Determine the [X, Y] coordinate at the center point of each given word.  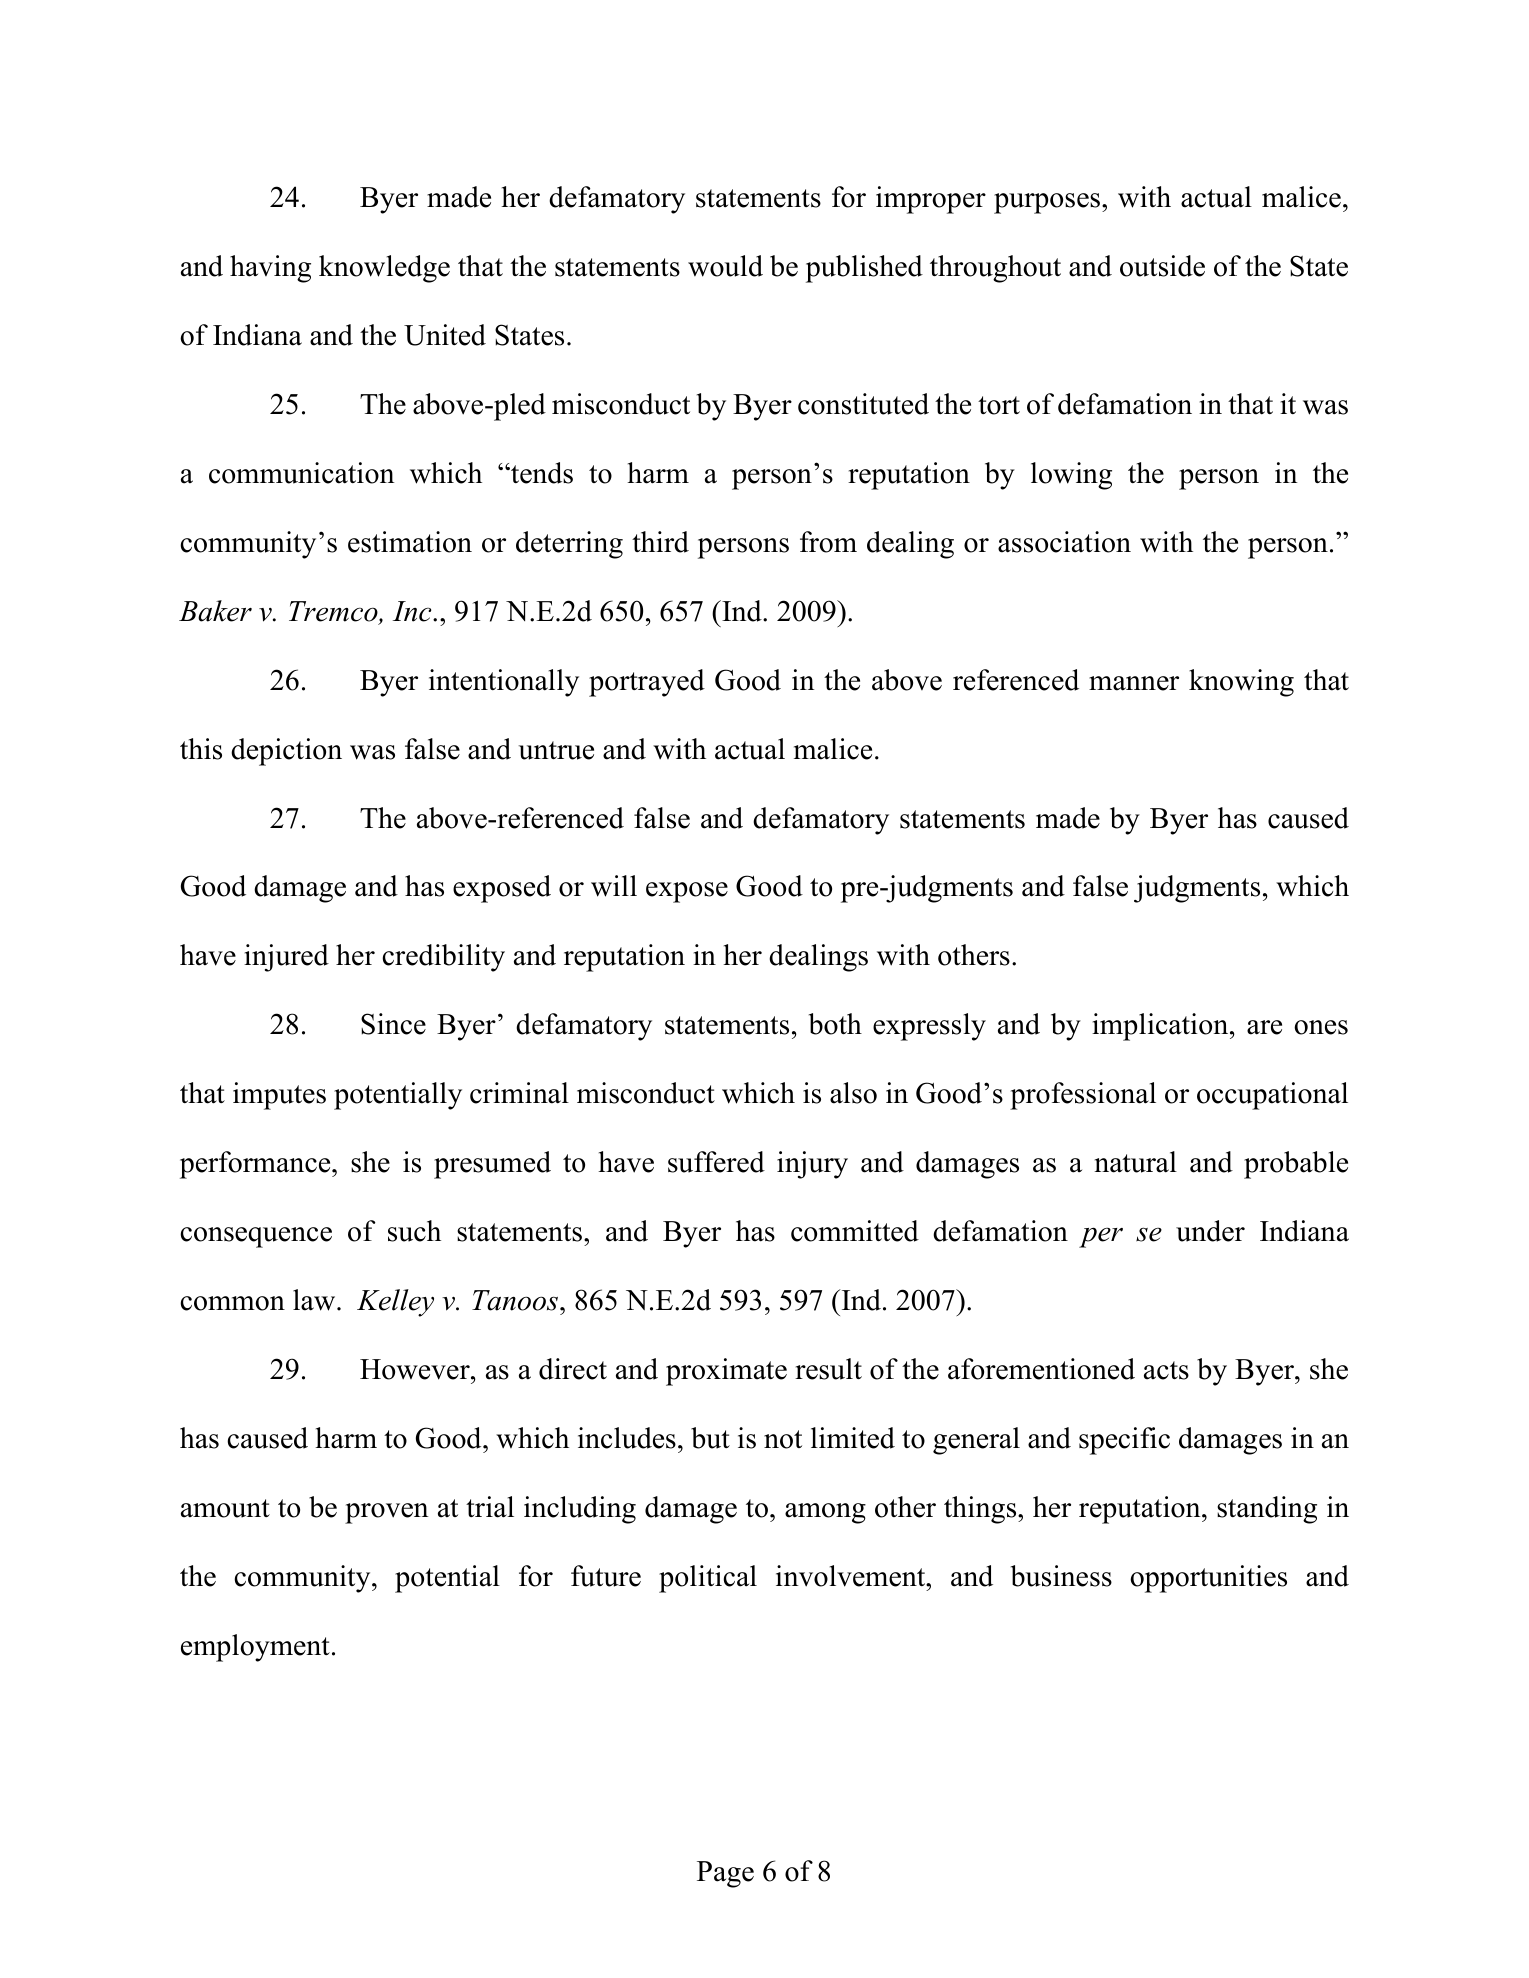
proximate [726, 1372]
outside [1162, 266]
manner [1134, 683]
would [725, 266]
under [1210, 1231]
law [315, 1300]
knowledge [384, 269]
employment [255, 1648]
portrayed [647, 683]
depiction [286, 752]
